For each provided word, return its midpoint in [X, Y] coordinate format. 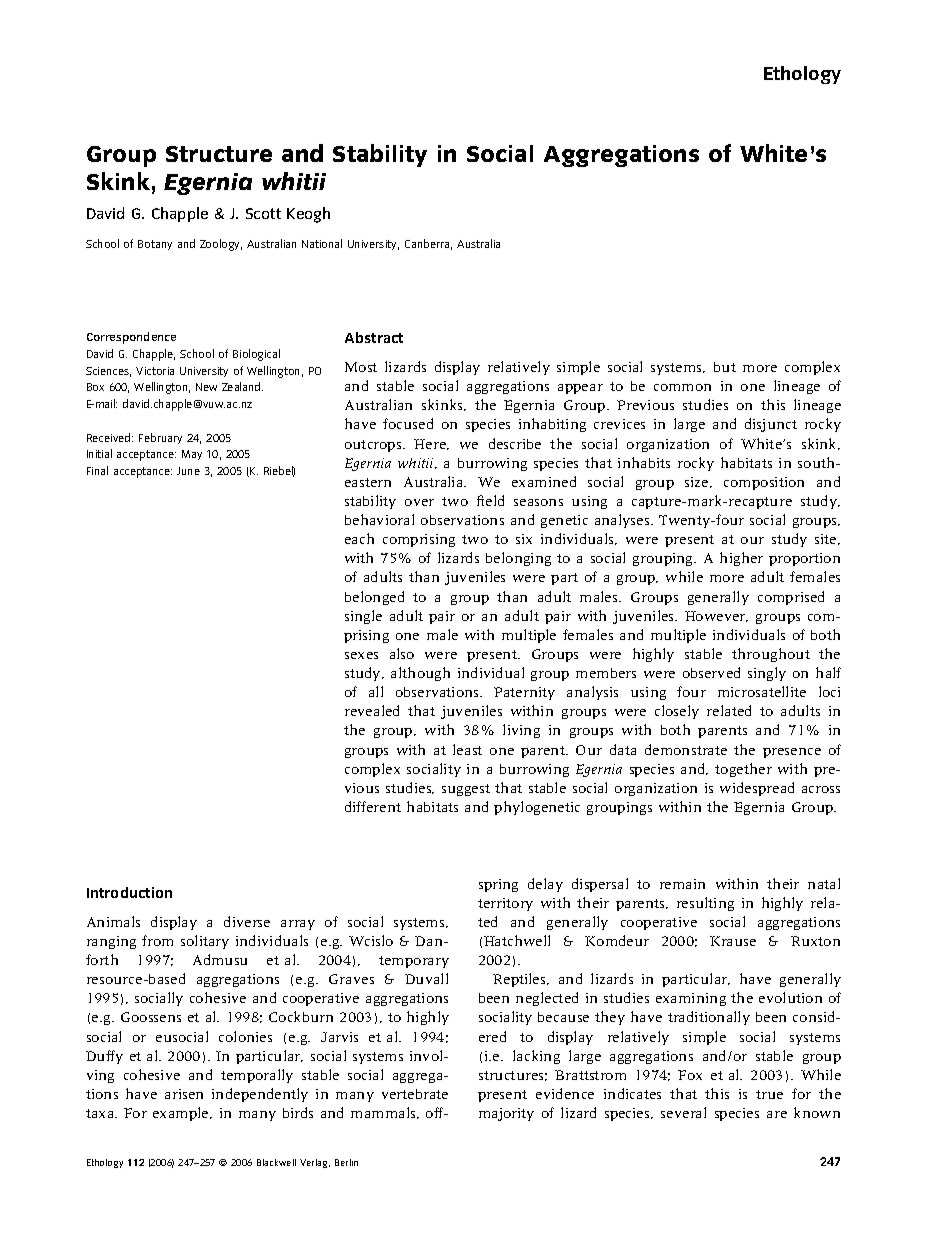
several [683, 1112]
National [322, 243]
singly [767, 674]
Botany [155, 245]
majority [506, 1114]
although [420, 674]
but [725, 367]
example [182, 1114]
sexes [361, 655]
